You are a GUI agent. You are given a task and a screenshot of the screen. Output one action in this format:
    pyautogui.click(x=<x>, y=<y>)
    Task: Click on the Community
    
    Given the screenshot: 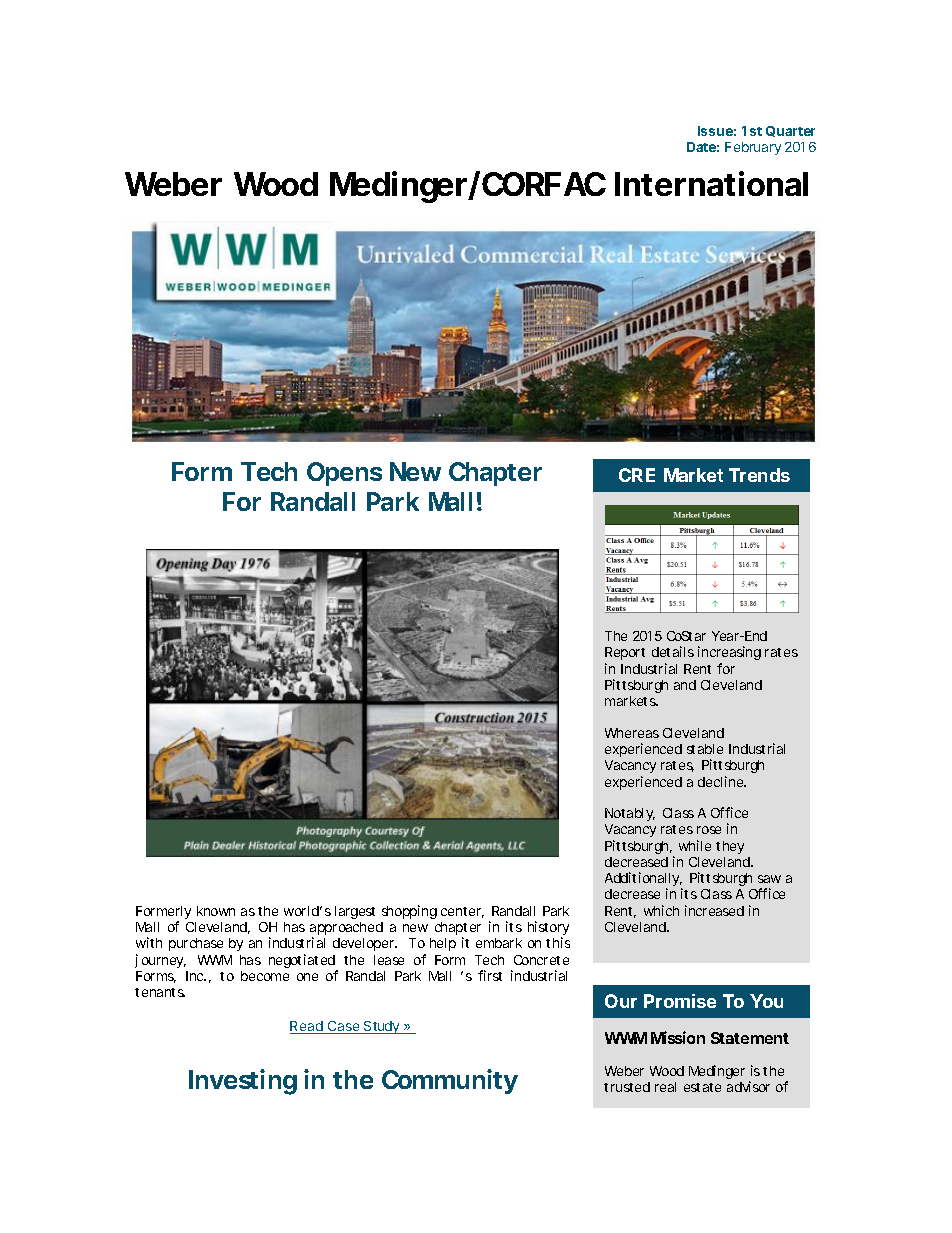 What is the action you would take?
    pyautogui.click(x=450, y=1081)
